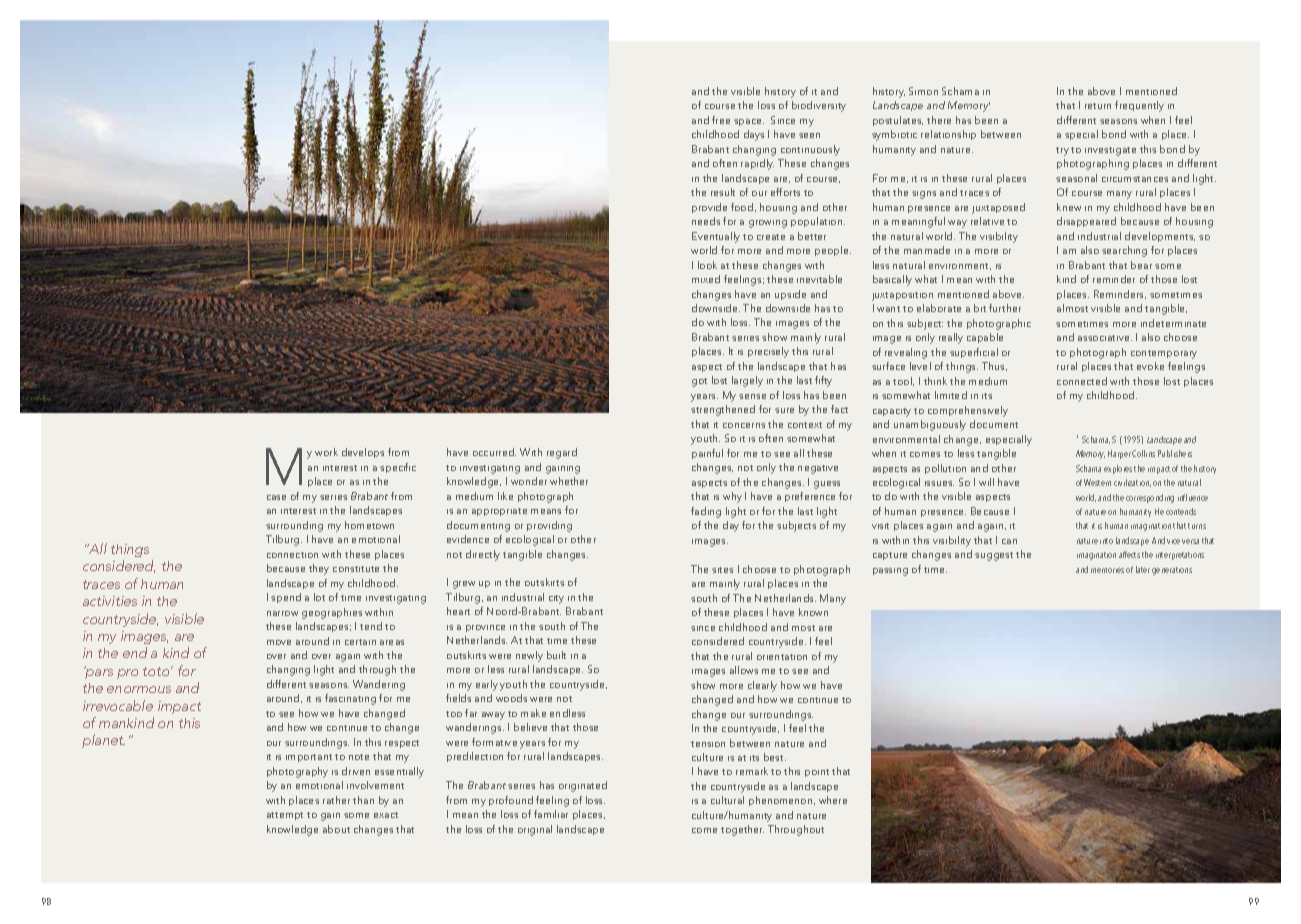 This image has width=1301, height=924. Describe the element at coordinates (285, 816) in the image. I see `attempt` at that location.
